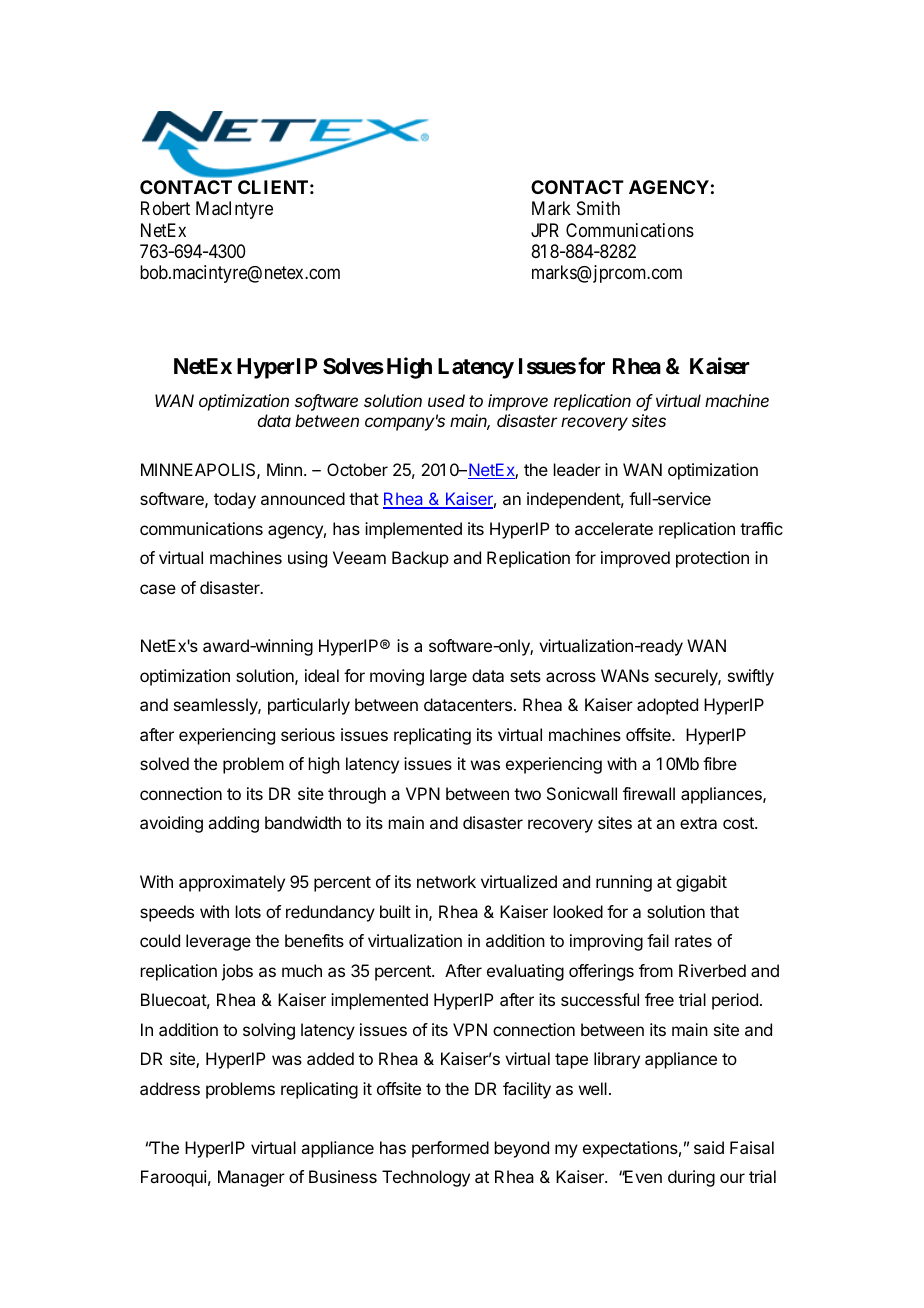 This screenshot has width=924, height=1308. I want to click on extra, so click(698, 823).
